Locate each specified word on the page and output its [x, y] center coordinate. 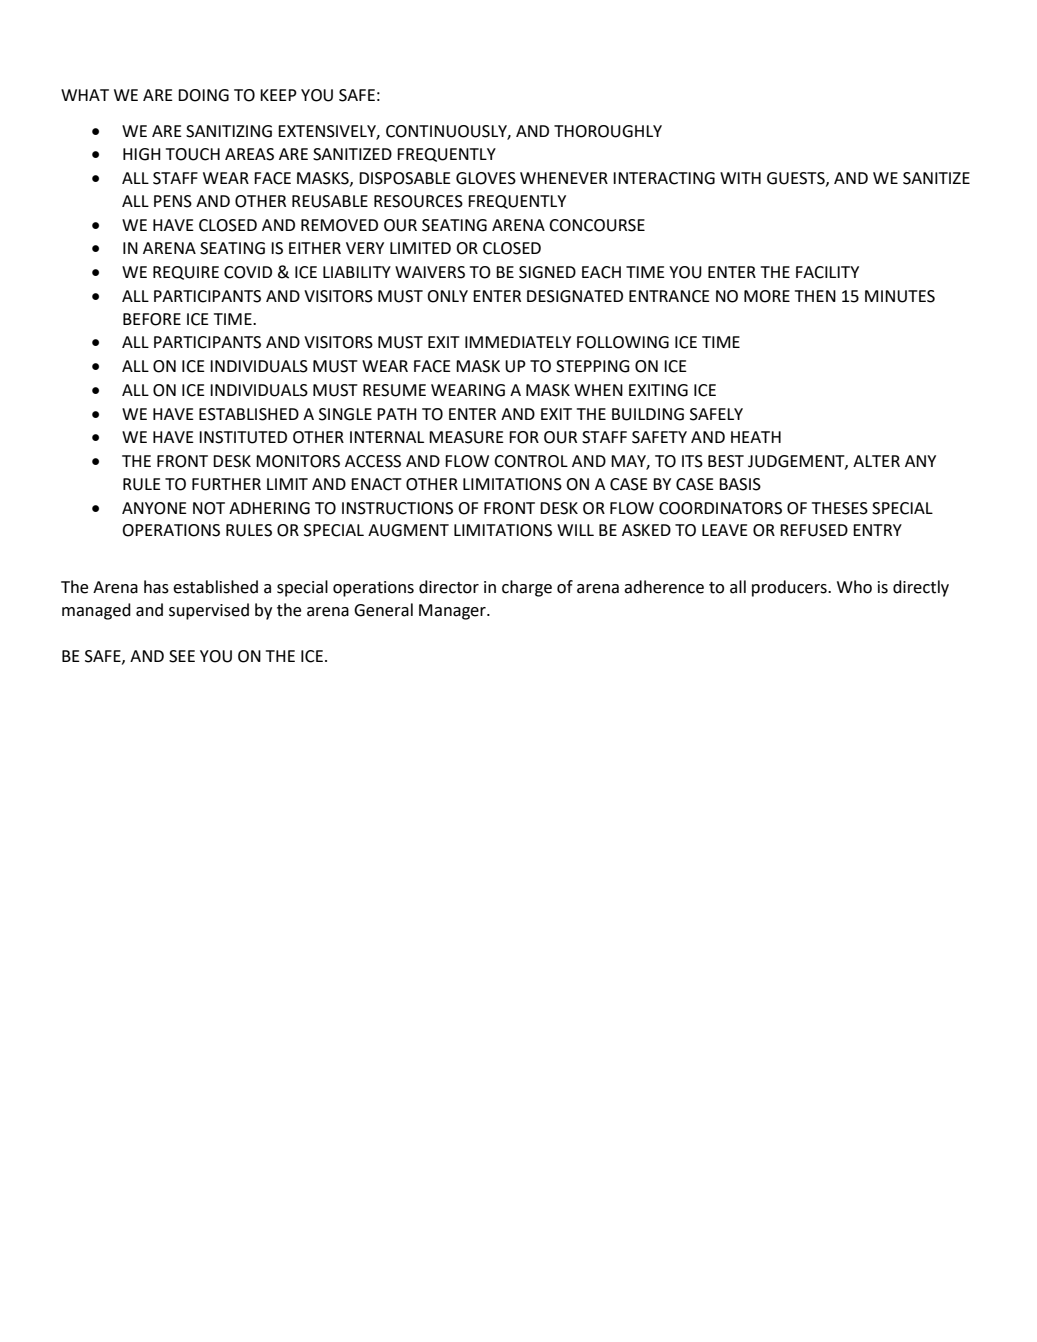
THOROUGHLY [608, 131]
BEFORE [152, 319]
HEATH [756, 437]
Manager [453, 612]
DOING [203, 95]
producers [790, 588]
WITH [740, 178]
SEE [182, 656]
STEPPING [593, 366]
